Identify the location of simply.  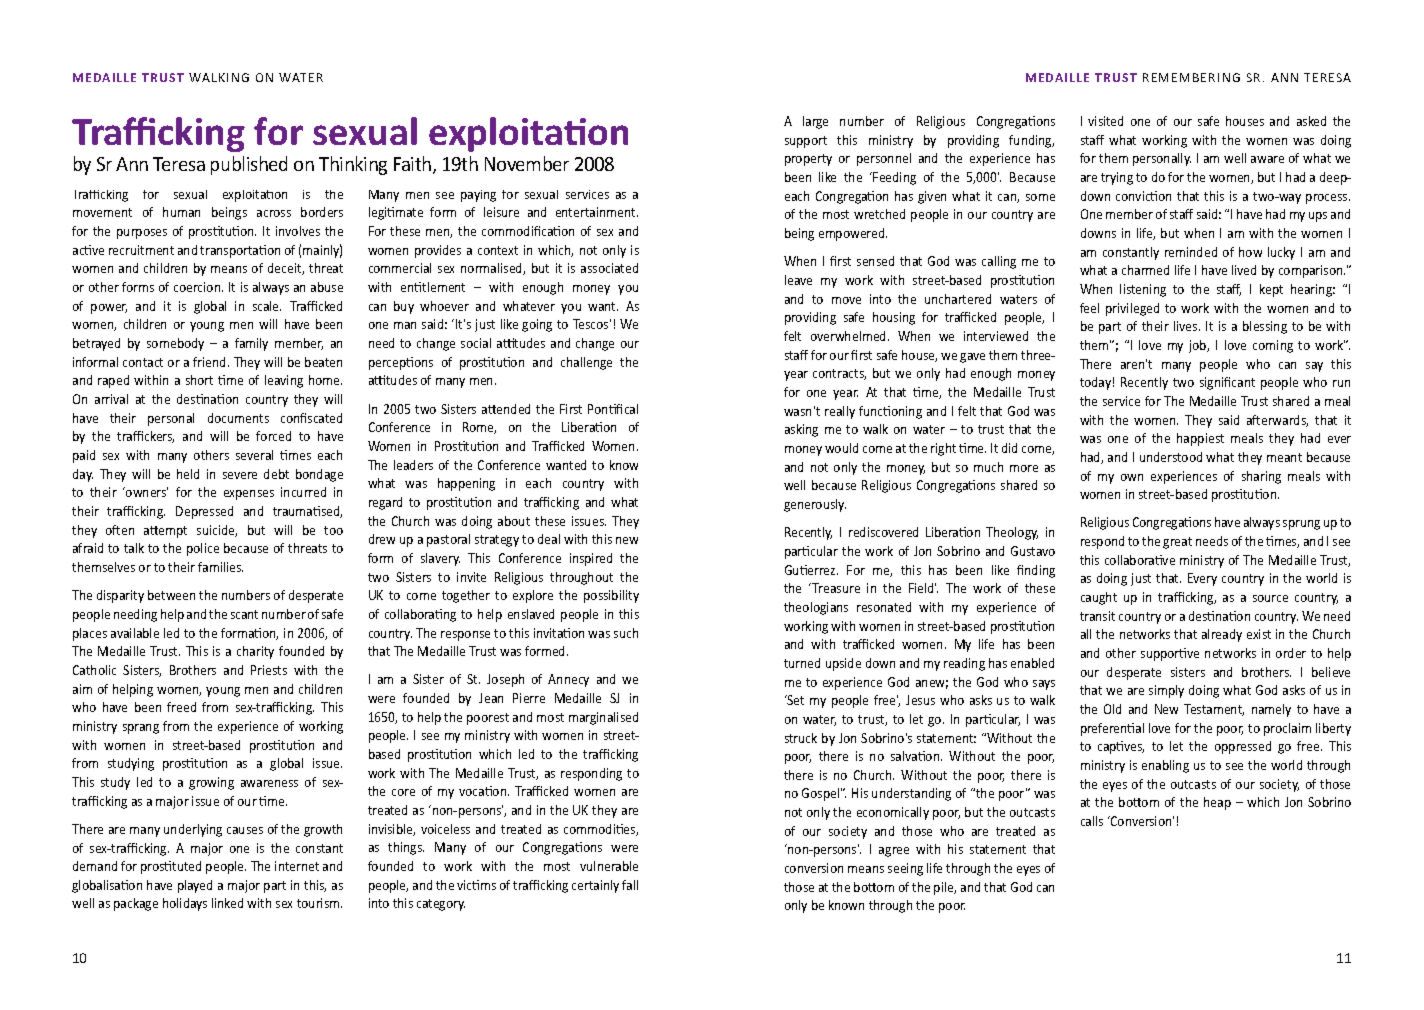
(1166, 691).
